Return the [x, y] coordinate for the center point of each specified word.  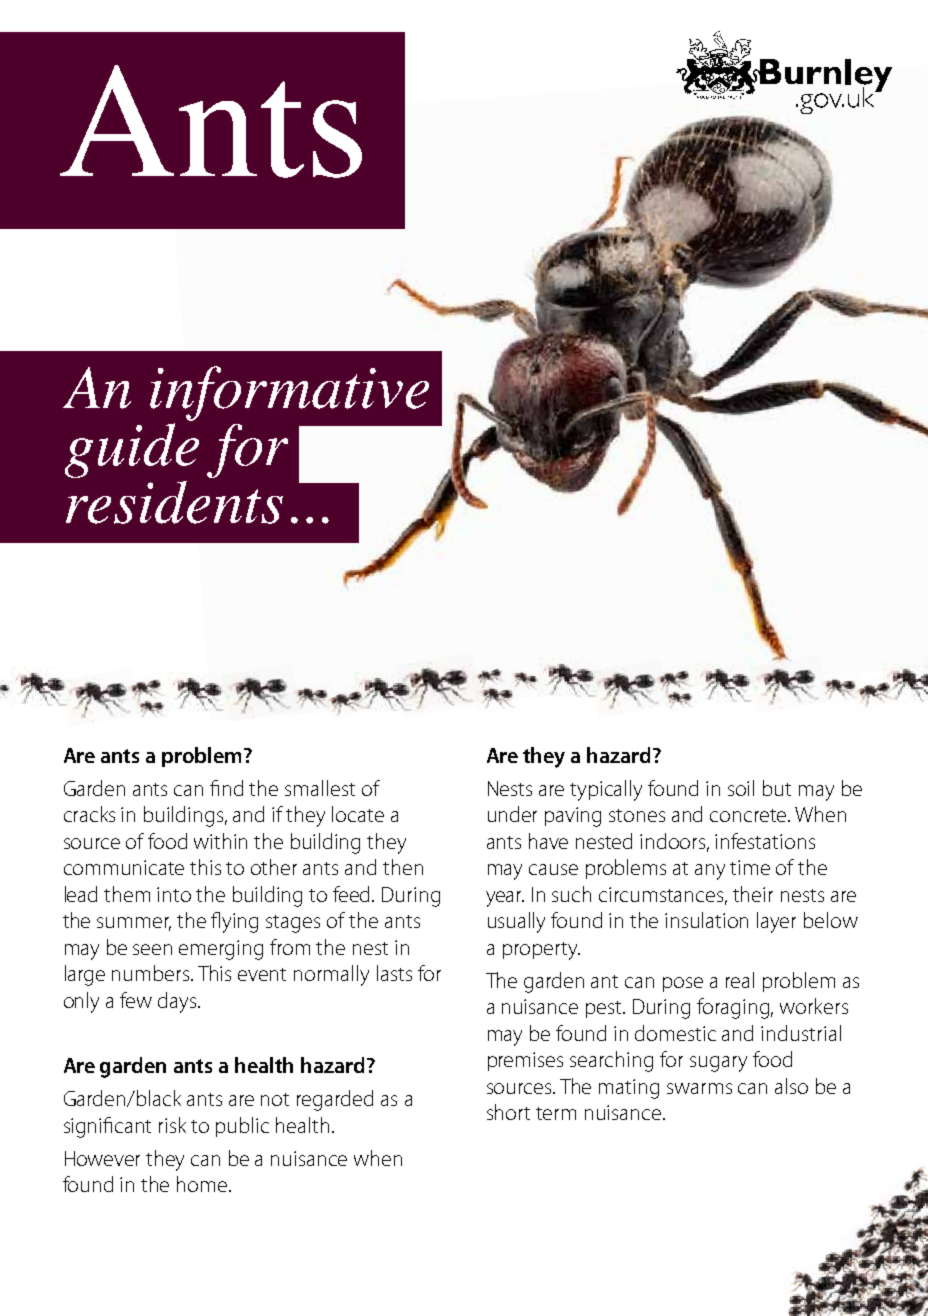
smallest [320, 788]
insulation [706, 920]
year [505, 899]
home [203, 1184]
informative [289, 393]
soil [741, 788]
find [226, 788]
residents [174, 502]
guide [132, 450]
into [174, 894]
